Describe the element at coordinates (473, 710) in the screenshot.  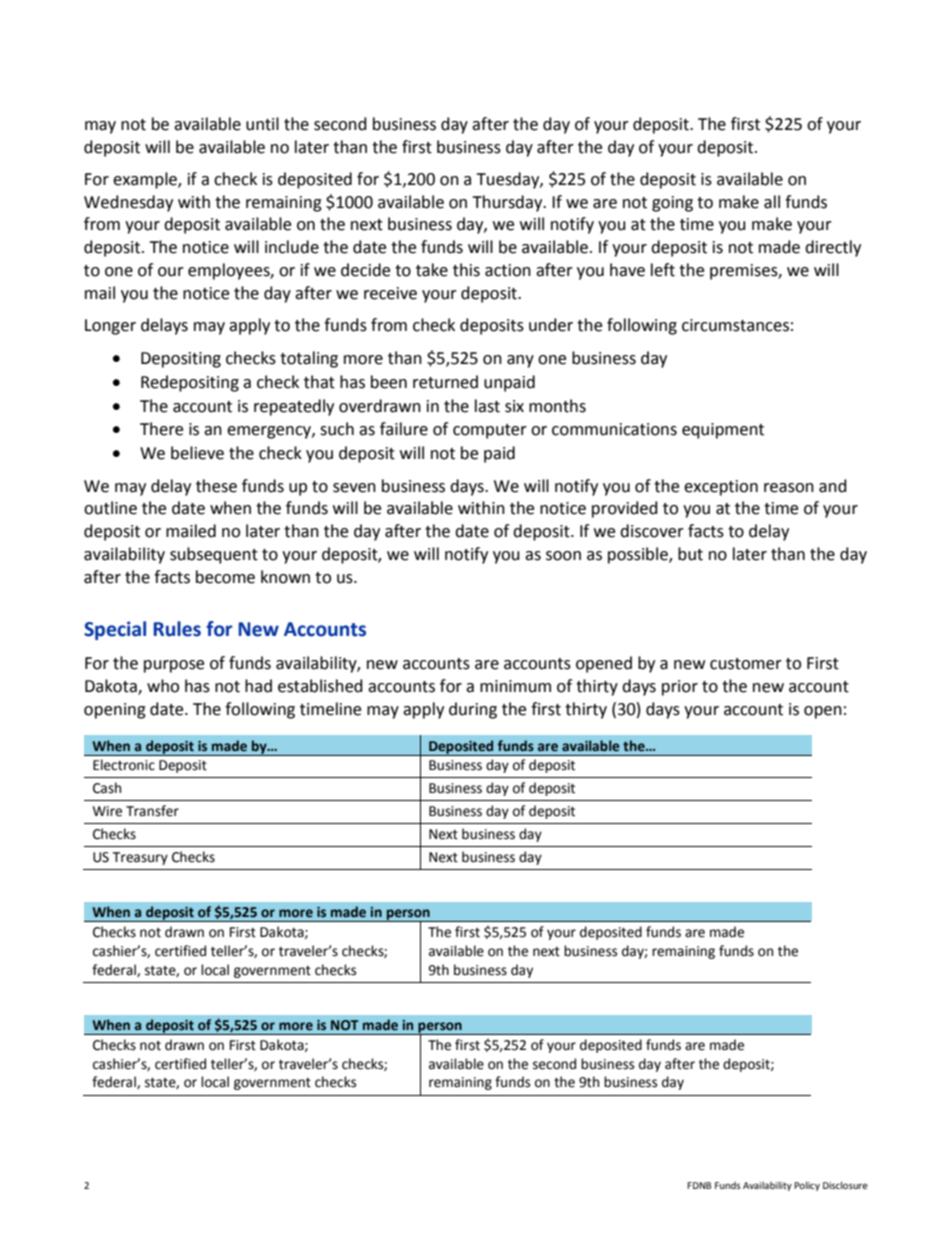
I see `during` at that location.
